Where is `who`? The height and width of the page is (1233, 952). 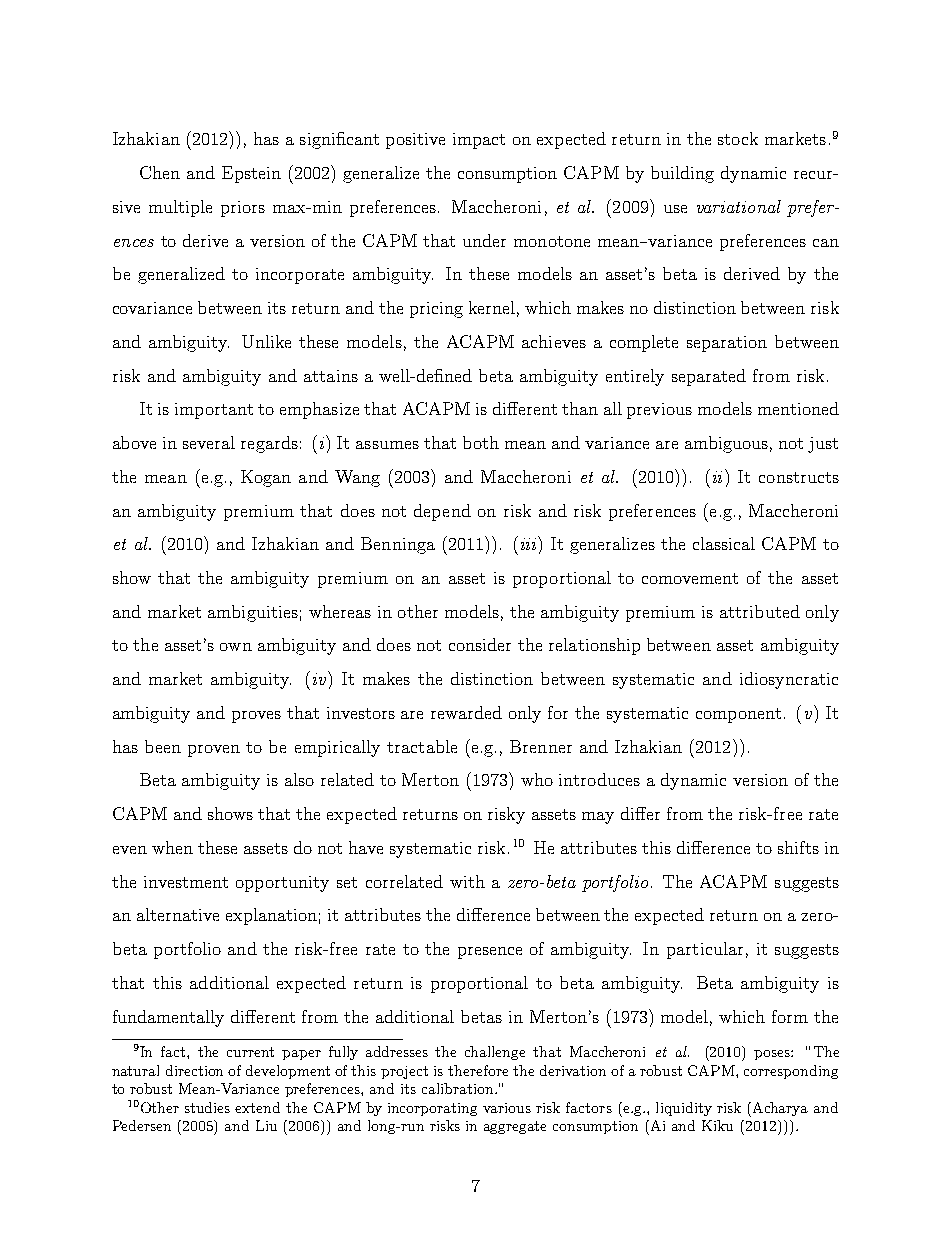 who is located at coordinates (537, 779).
